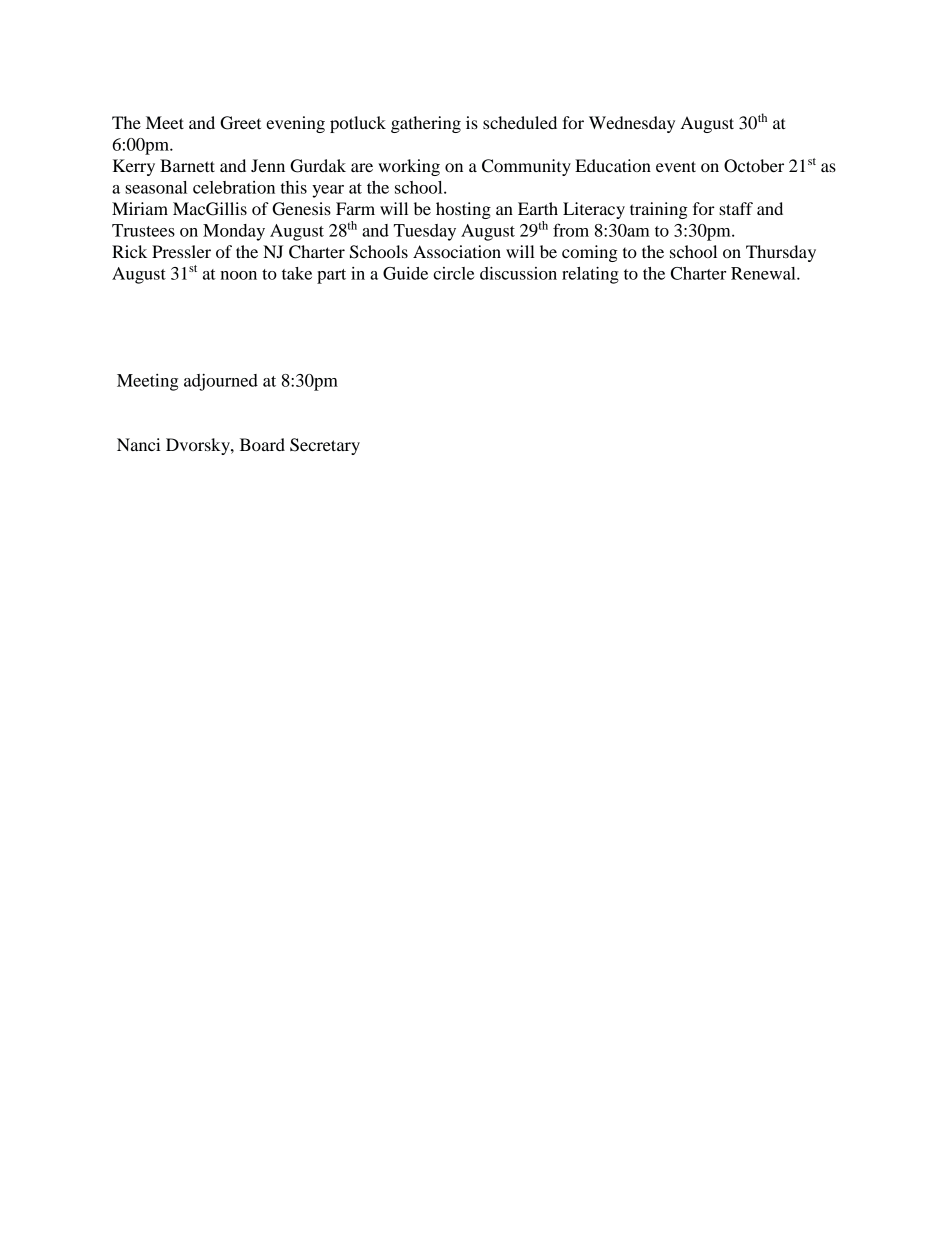 Image resolution: width=952 pixels, height=1233 pixels. What do you see at coordinates (632, 124) in the document?
I see `Wednesday` at bounding box center [632, 124].
